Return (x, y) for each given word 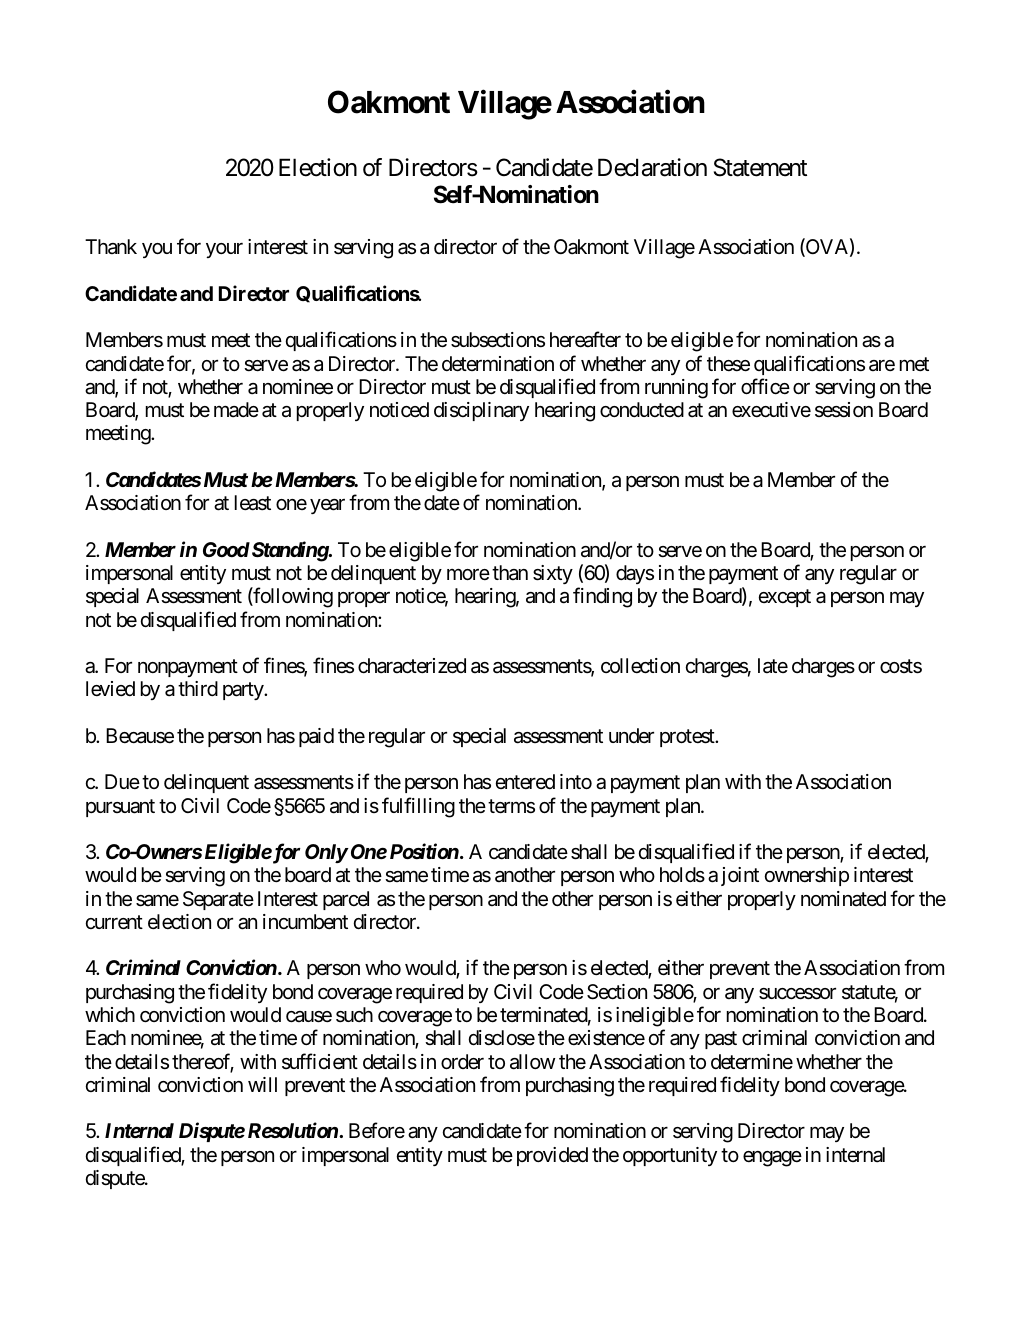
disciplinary (481, 411)
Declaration (652, 167)
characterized (412, 666)
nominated (843, 899)
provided (552, 1156)
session (844, 410)
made (236, 410)
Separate (218, 900)
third (198, 688)
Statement (760, 167)
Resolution (293, 1130)
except (785, 598)
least (253, 503)
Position (424, 851)
